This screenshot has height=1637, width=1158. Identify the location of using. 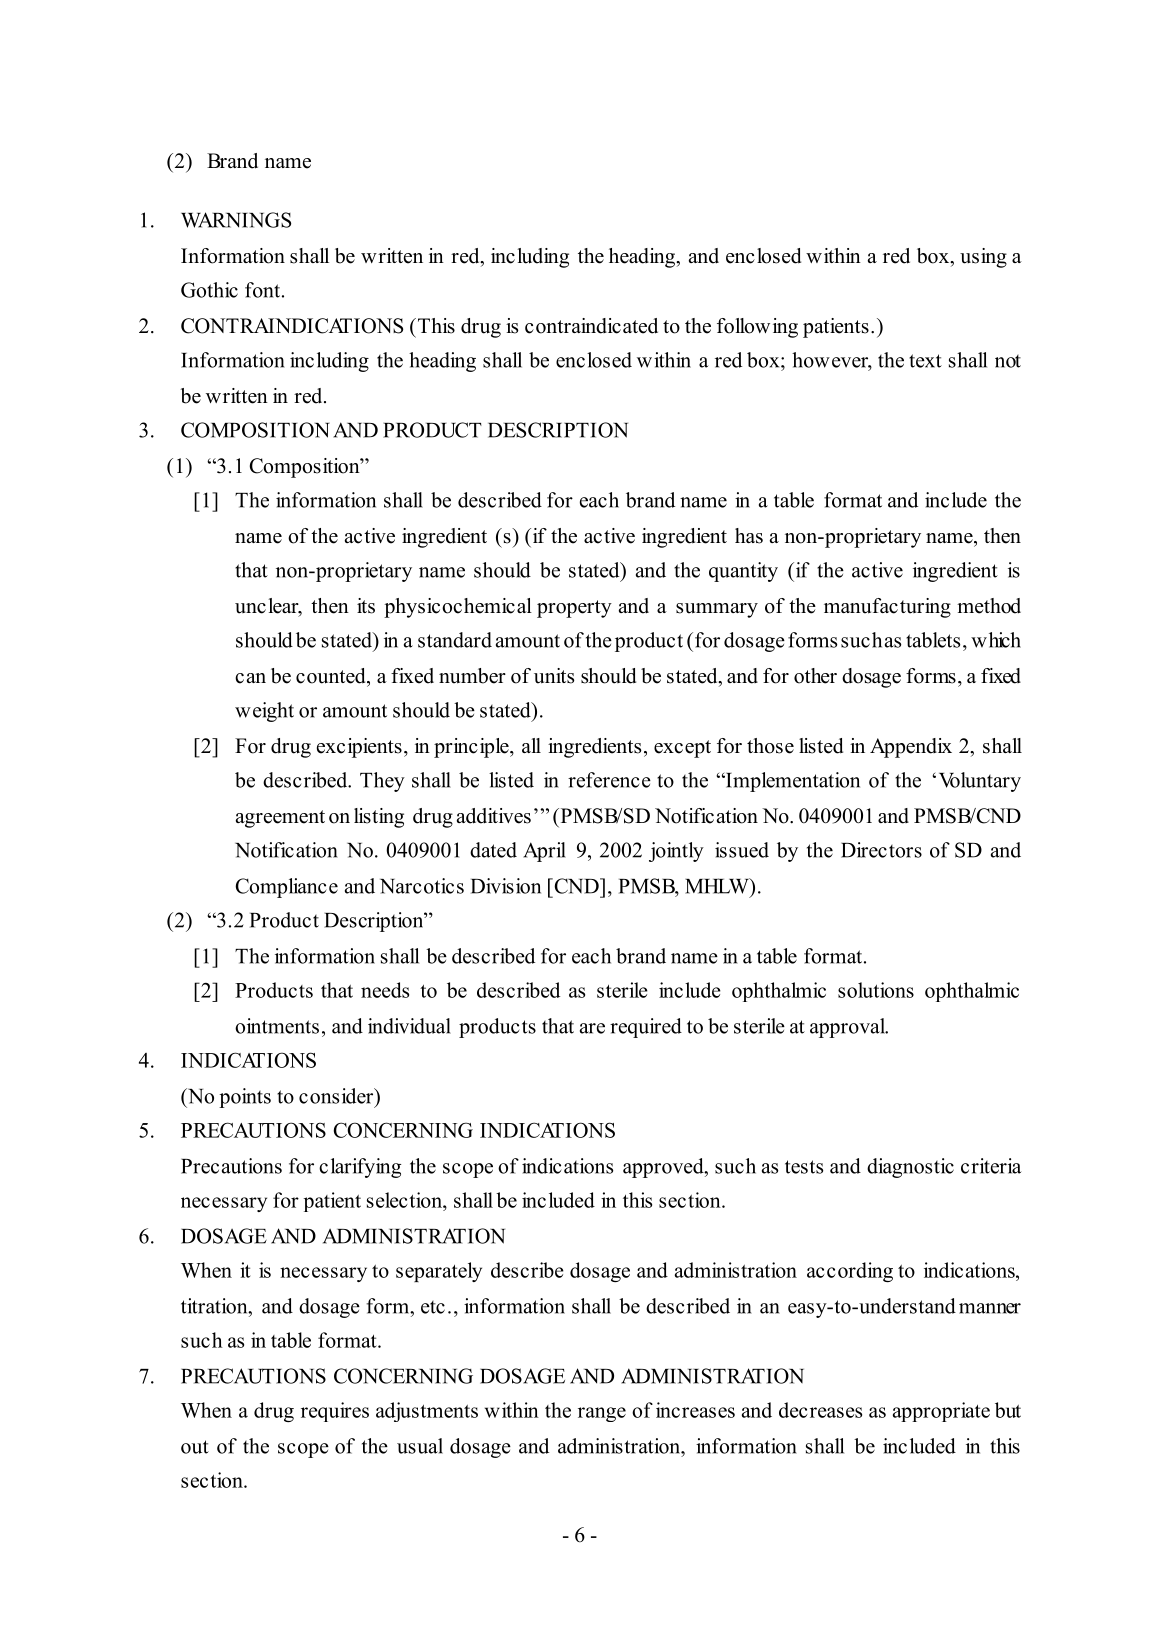
(983, 258).
